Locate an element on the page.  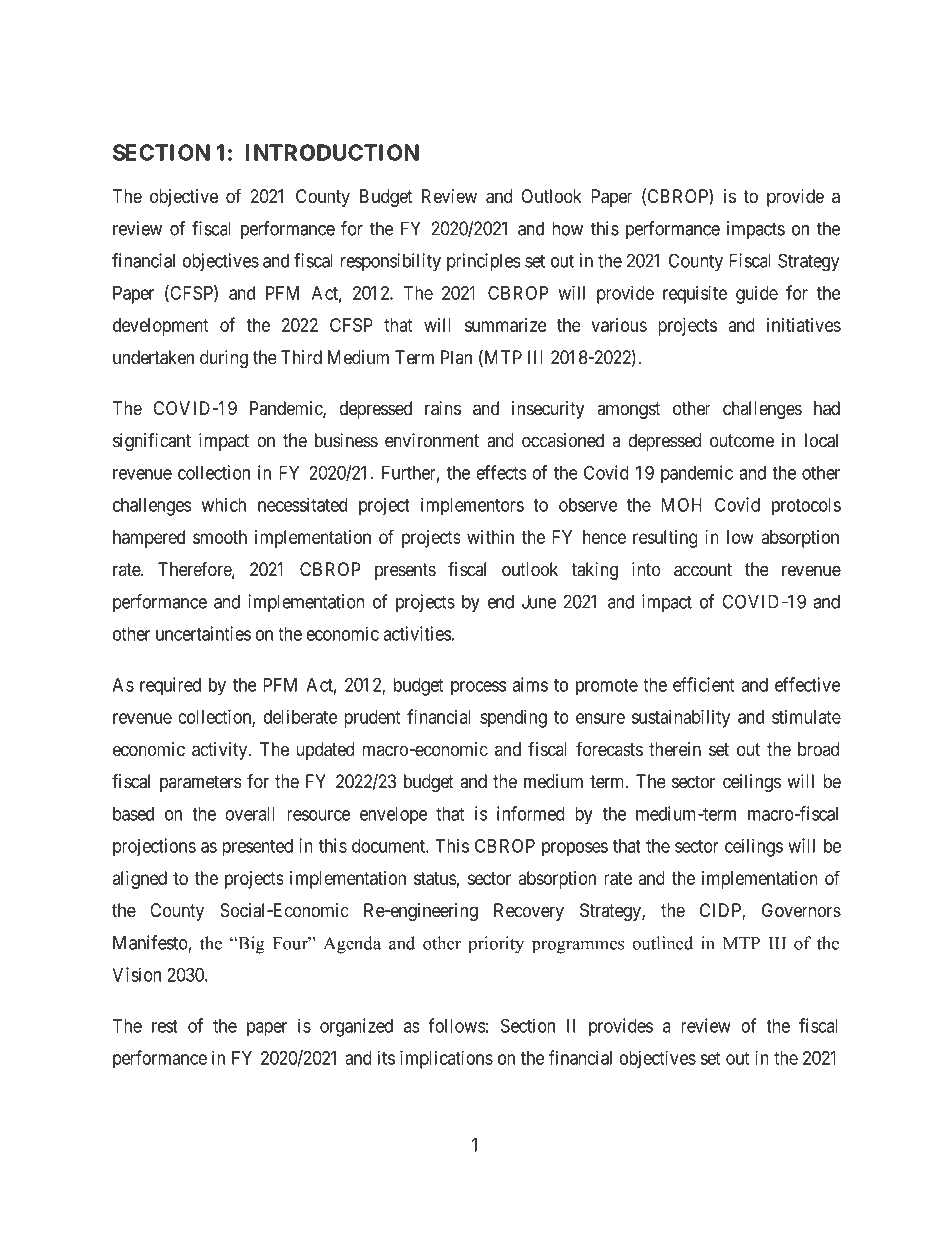
account is located at coordinates (703, 570).
